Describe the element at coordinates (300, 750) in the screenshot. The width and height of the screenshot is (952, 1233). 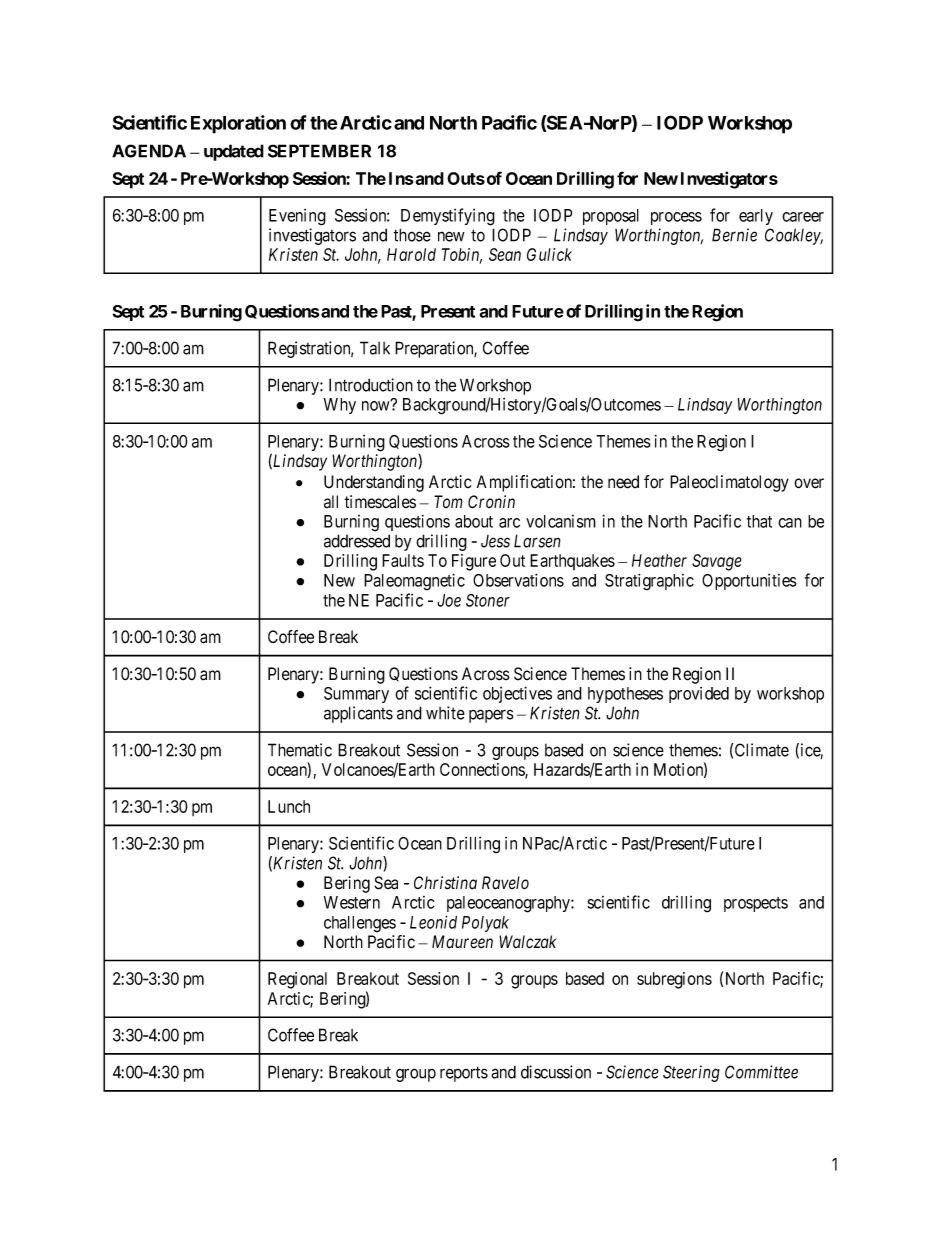
I see `Thematic` at that location.
